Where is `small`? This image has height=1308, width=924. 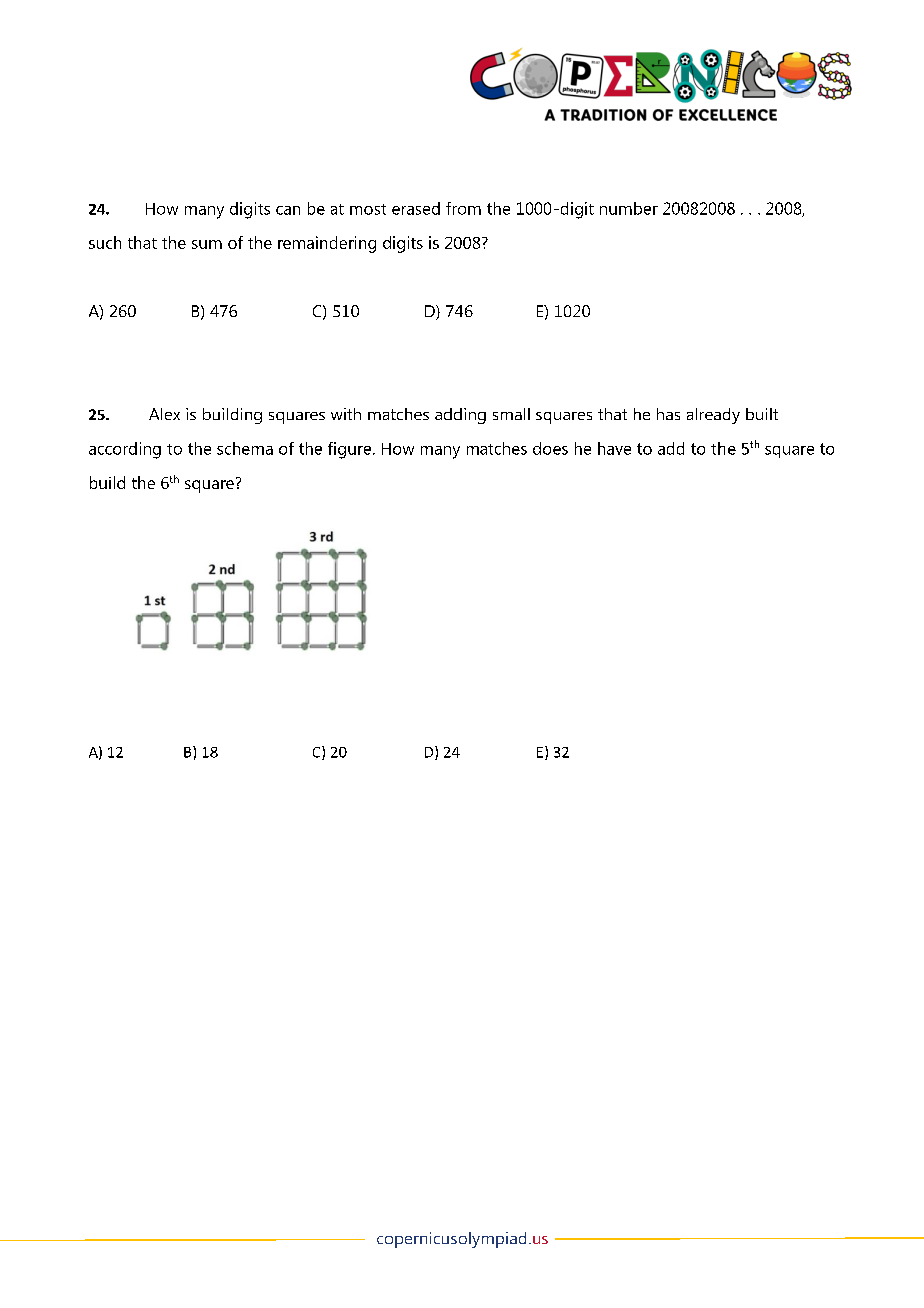
small is located at coordinates (511, 414).
